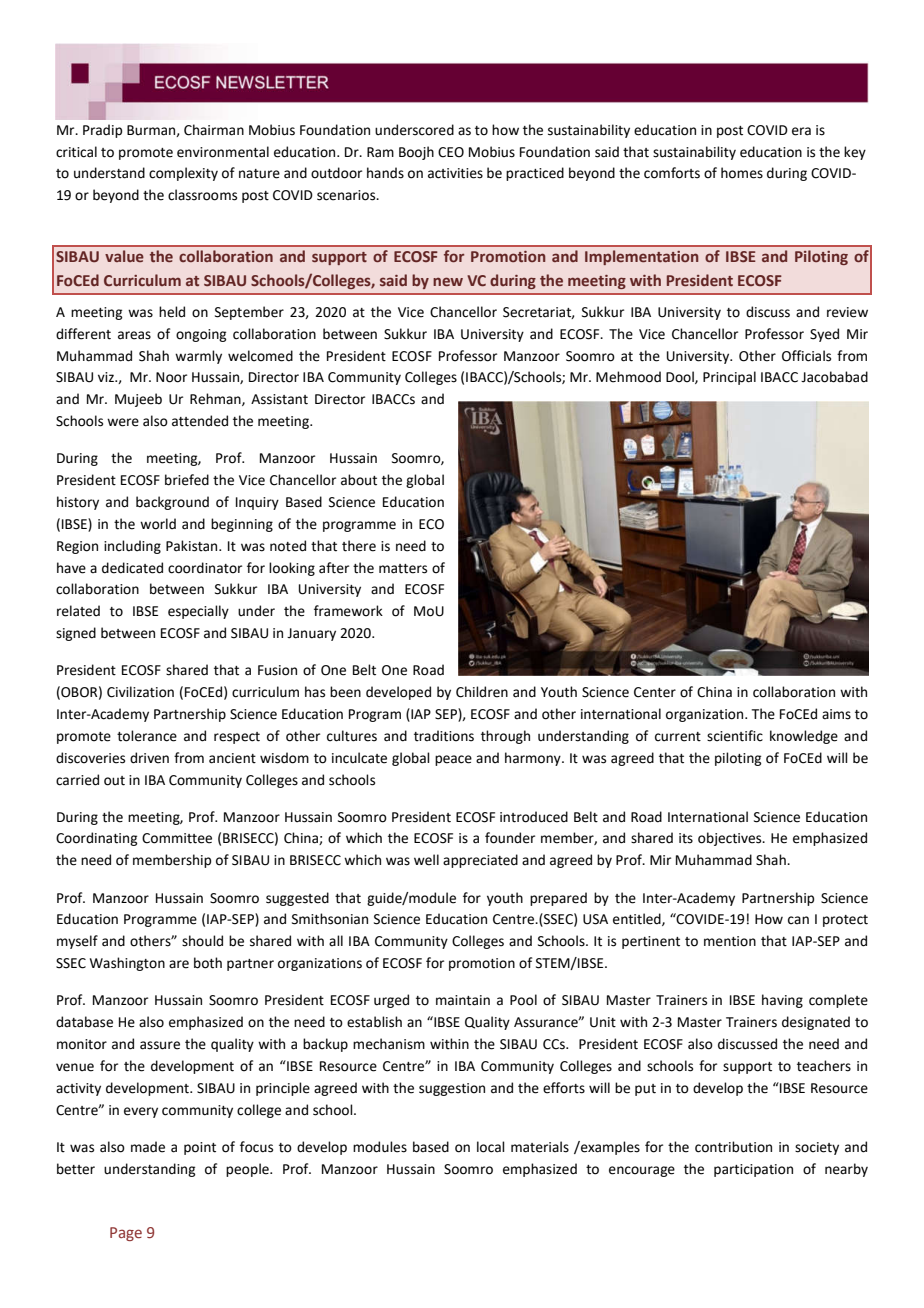 Image resolution: width=924 pixels, height=1308 pixels. I want to click on Page, so click(126, 1234).
